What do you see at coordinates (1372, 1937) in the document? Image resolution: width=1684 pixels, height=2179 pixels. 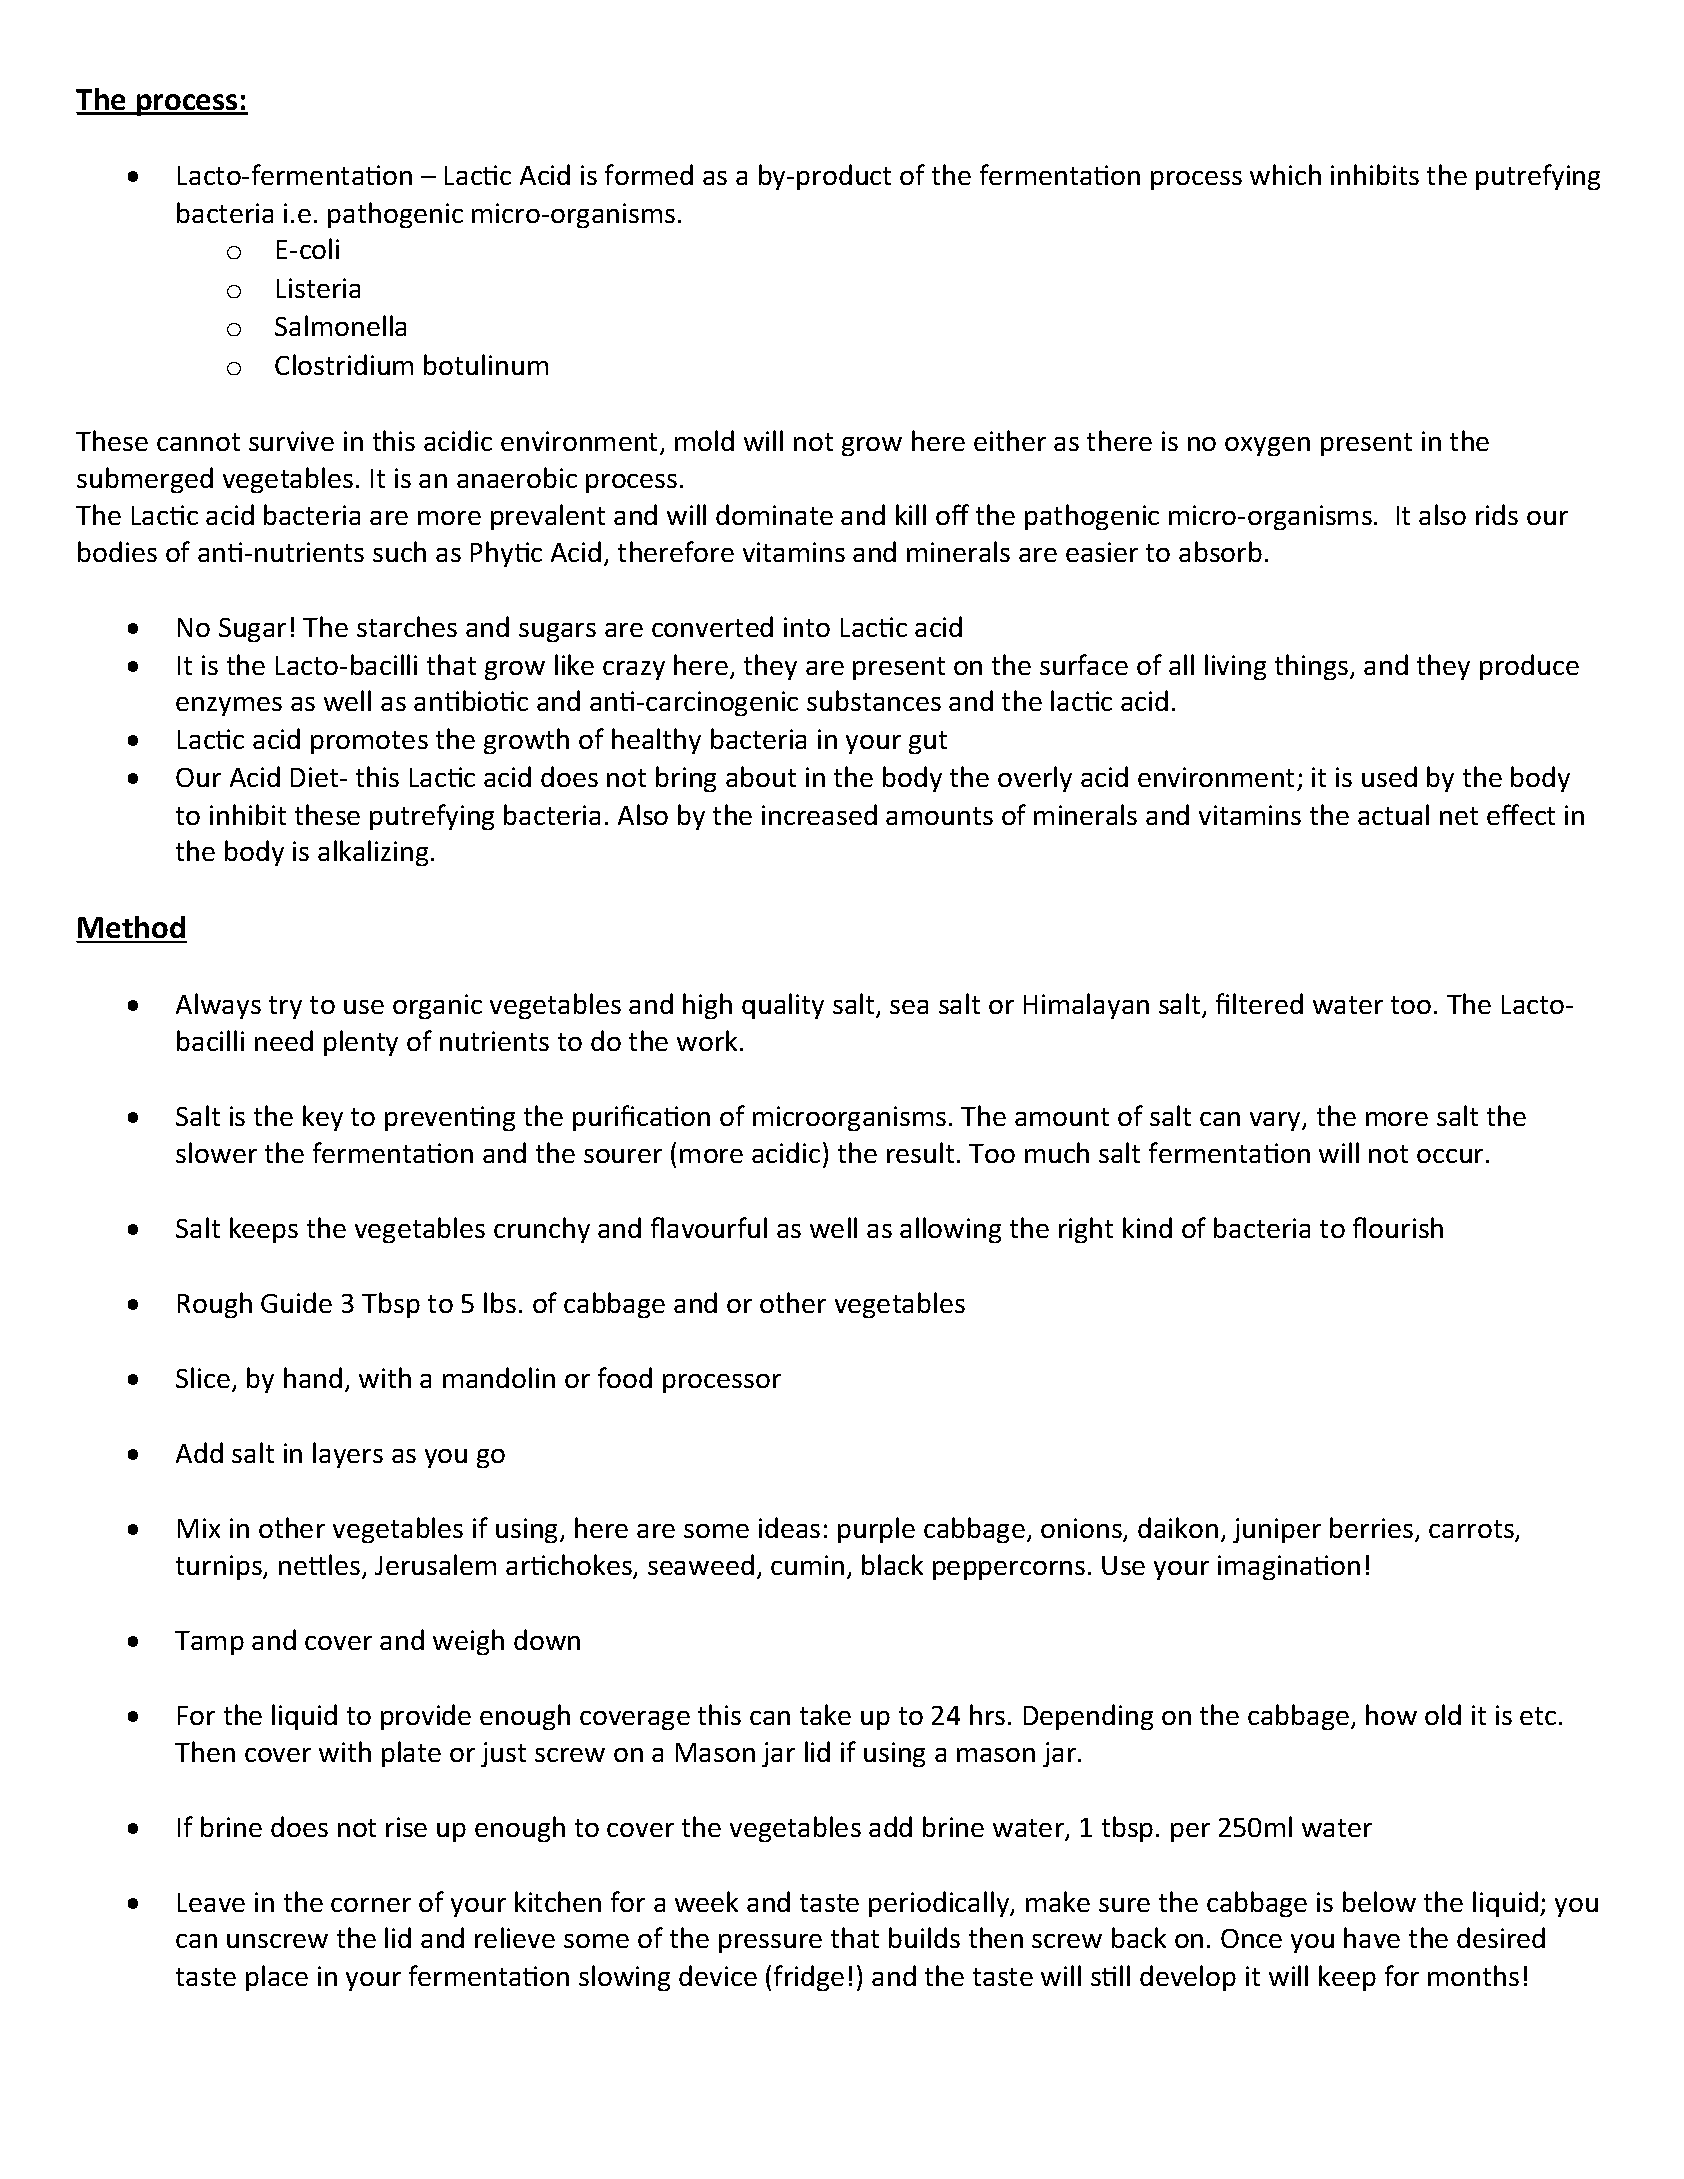 I see `have` at bounding box center [1372, 1937].
